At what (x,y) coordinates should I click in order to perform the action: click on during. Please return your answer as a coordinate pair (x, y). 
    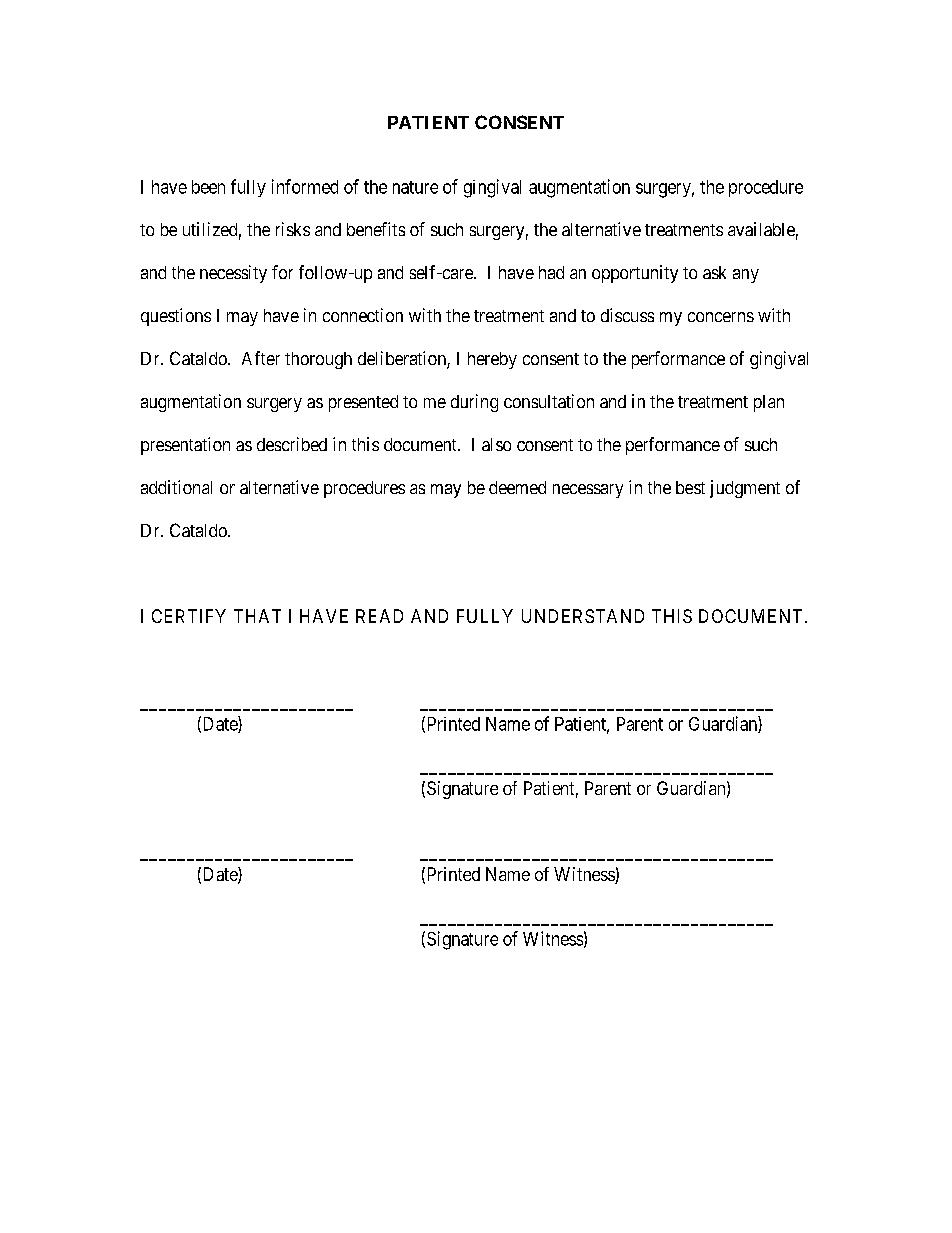
    Looking at the image, I should click on (474, 403).
